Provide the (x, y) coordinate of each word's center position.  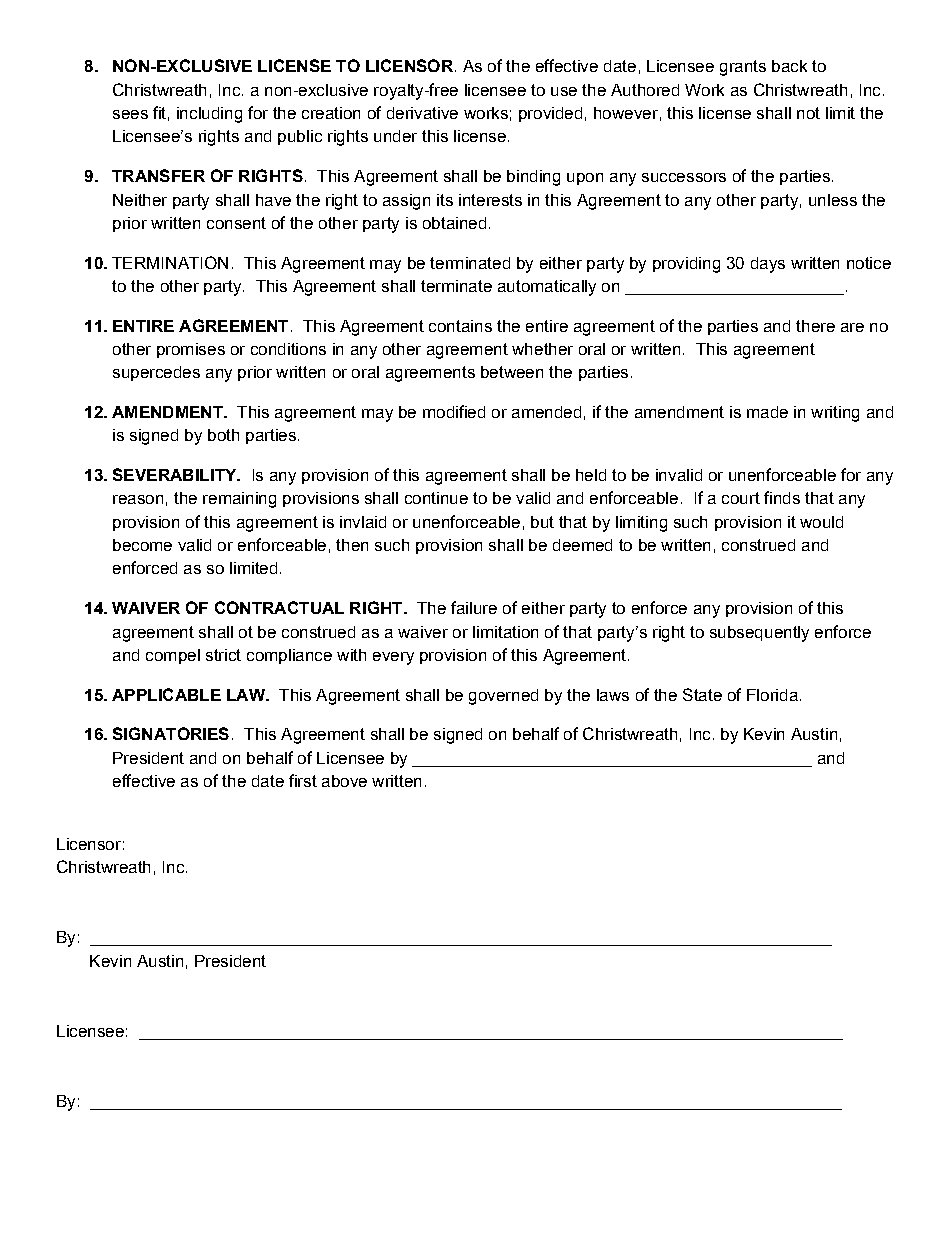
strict (223, 655)
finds (782, 497)
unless (833, 200)
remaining (239, 500)
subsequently (759, 634)
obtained (454, 223)
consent (236, 223)
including (209, 115)
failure (474, 607)
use (564, 91)
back (789, 66)
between (512, 372)
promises (191, 350)
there (815, 326)
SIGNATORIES (171, 733)
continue (436, 498)
